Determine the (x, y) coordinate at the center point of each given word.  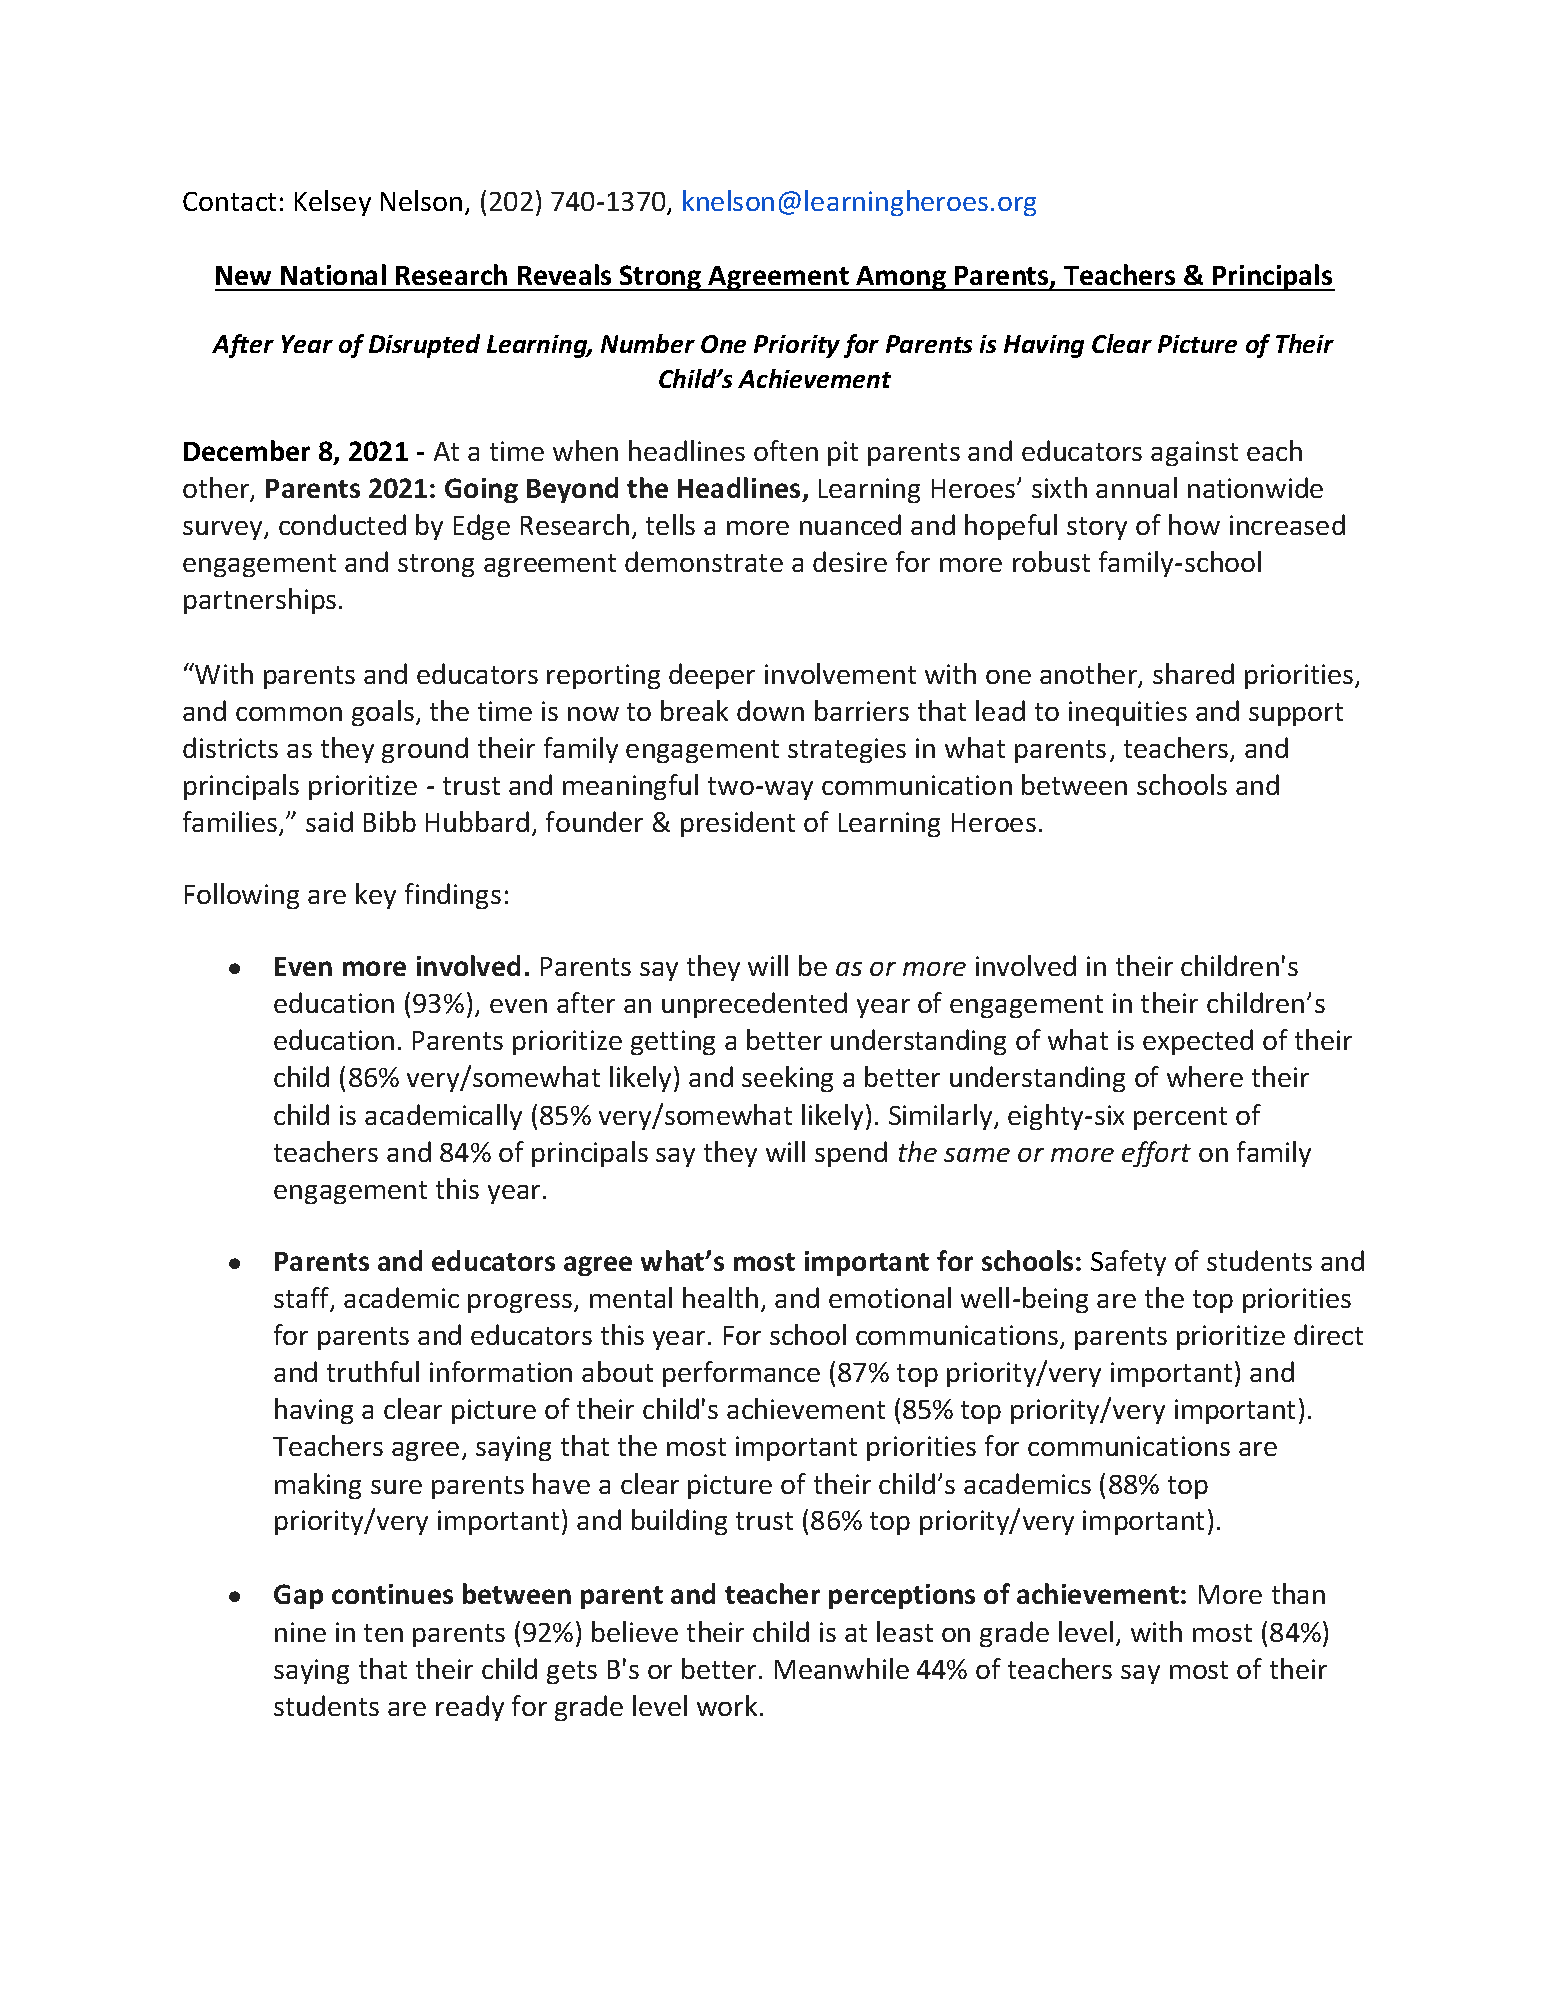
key (376, 896)
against (1194, 453)
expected (1198, 1042)
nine (300, 1632)
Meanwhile (842, 1668)
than (1298, 1593)
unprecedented (754, 1005)
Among (901, 278)
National (333, 274)
